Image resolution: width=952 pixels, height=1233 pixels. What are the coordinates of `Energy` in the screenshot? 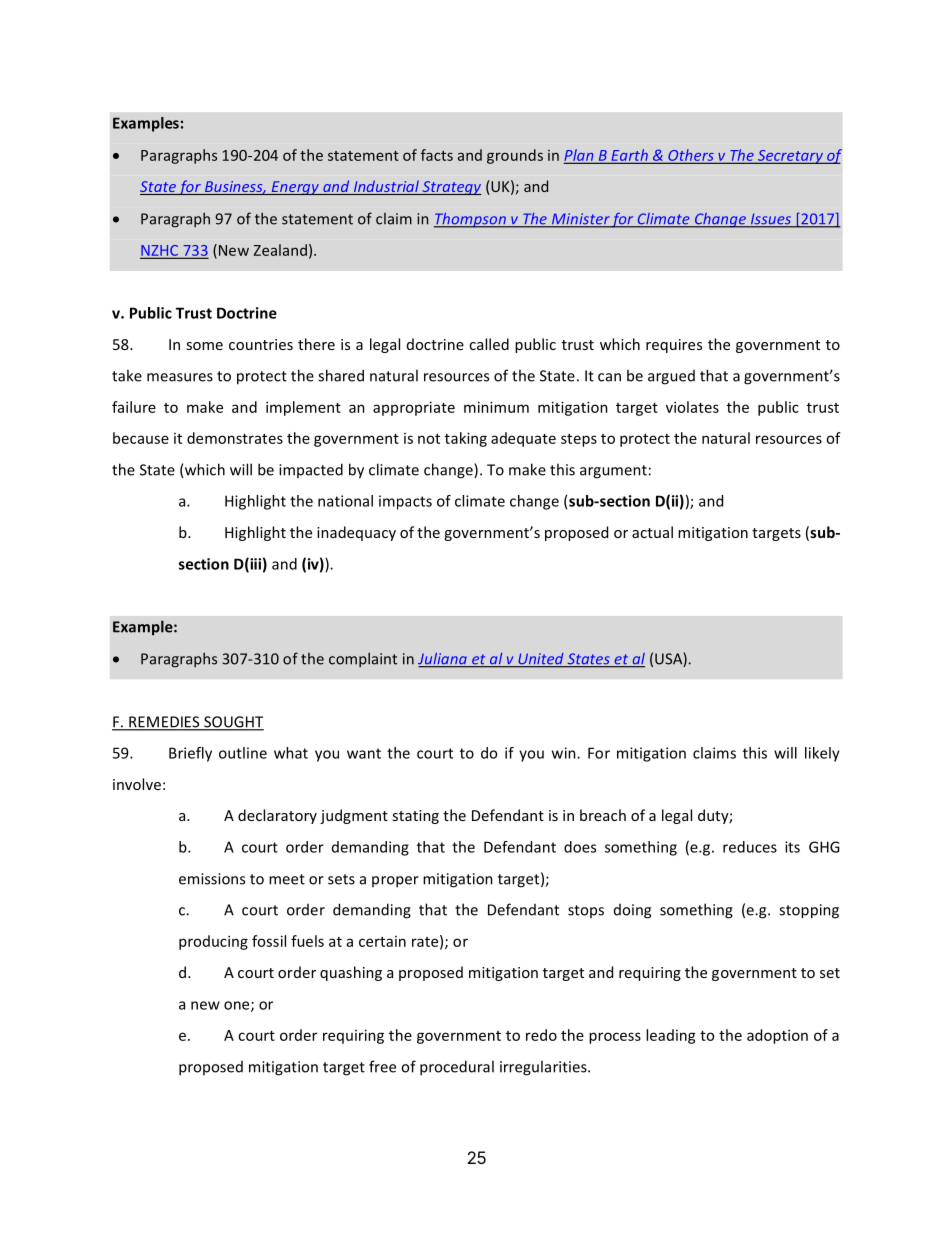 It's located at (295, 188).
